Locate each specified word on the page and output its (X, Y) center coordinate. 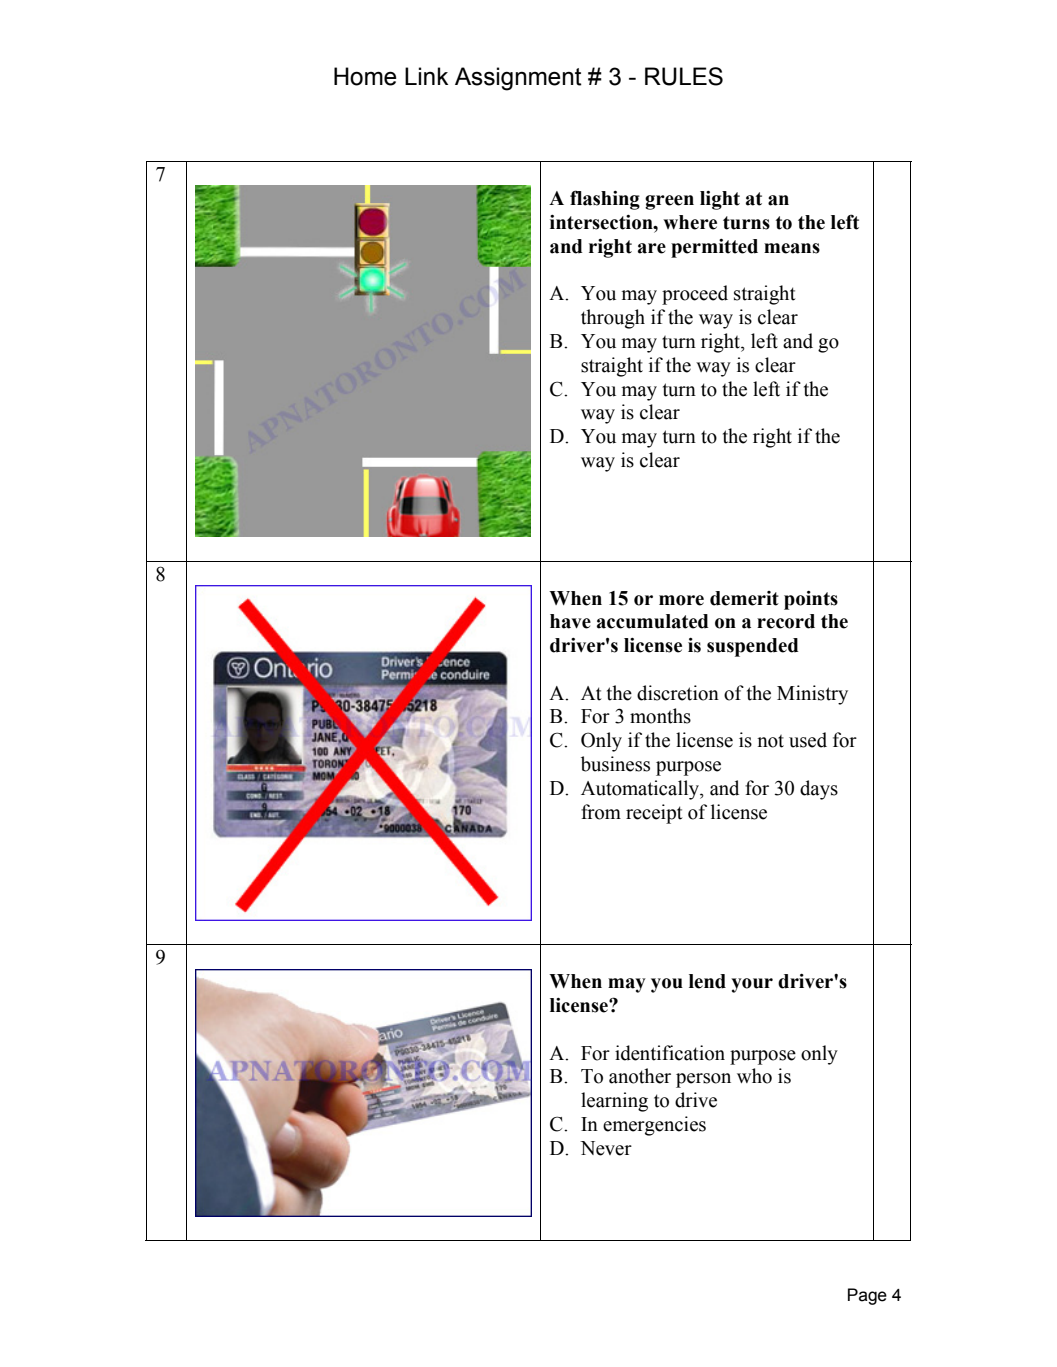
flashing (605, 200)
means (792, 248)
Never (606, 1148)
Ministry (812, 695)
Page (867, 1296)
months (660, 716)
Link (426, 76)
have (570, 621)
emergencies (654, 1126)
